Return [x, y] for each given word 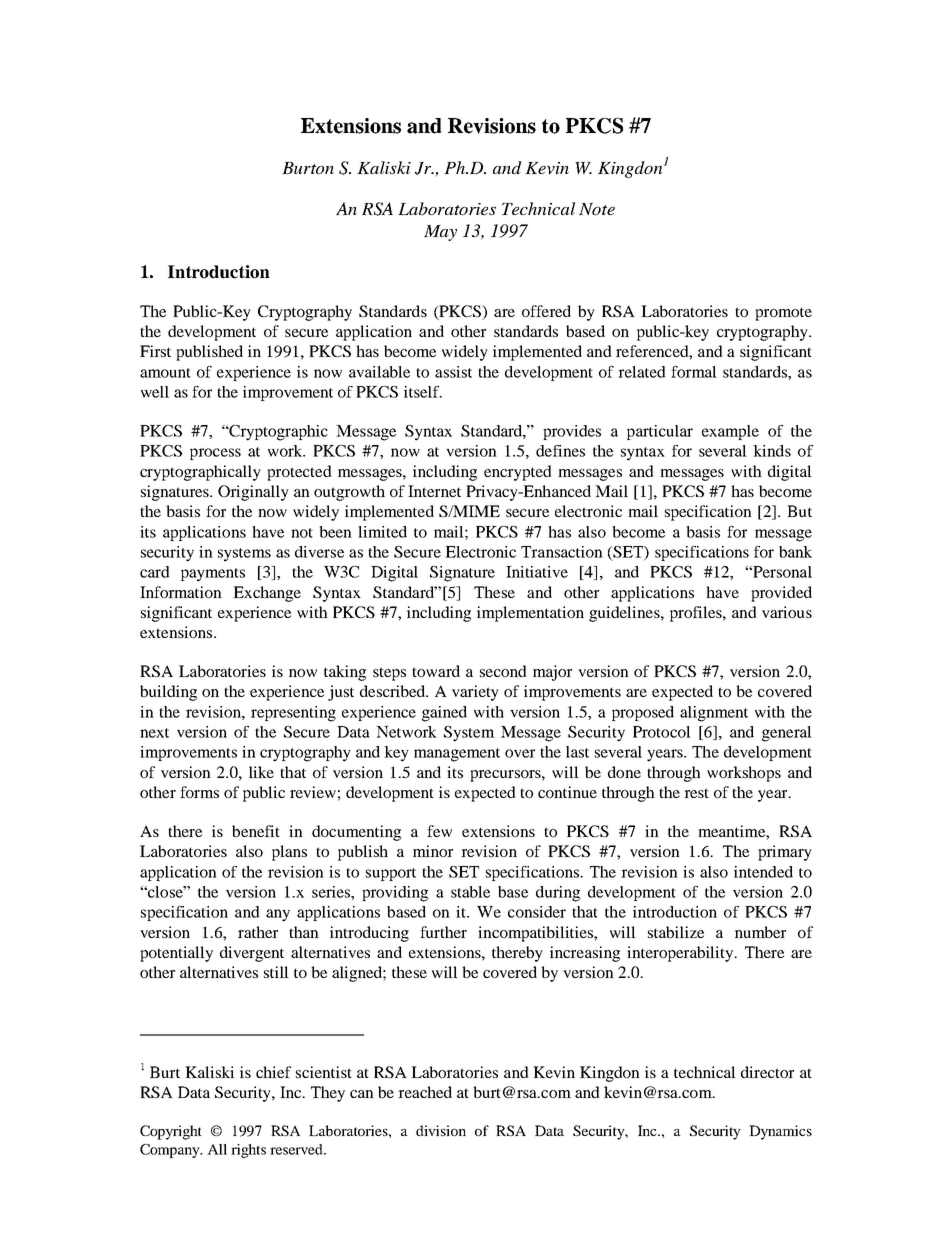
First [155, 351]
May [440, 233]
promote [783, 314]
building [168, 693]
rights [248, 1151]
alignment [714, 714]
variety [475, 693]
